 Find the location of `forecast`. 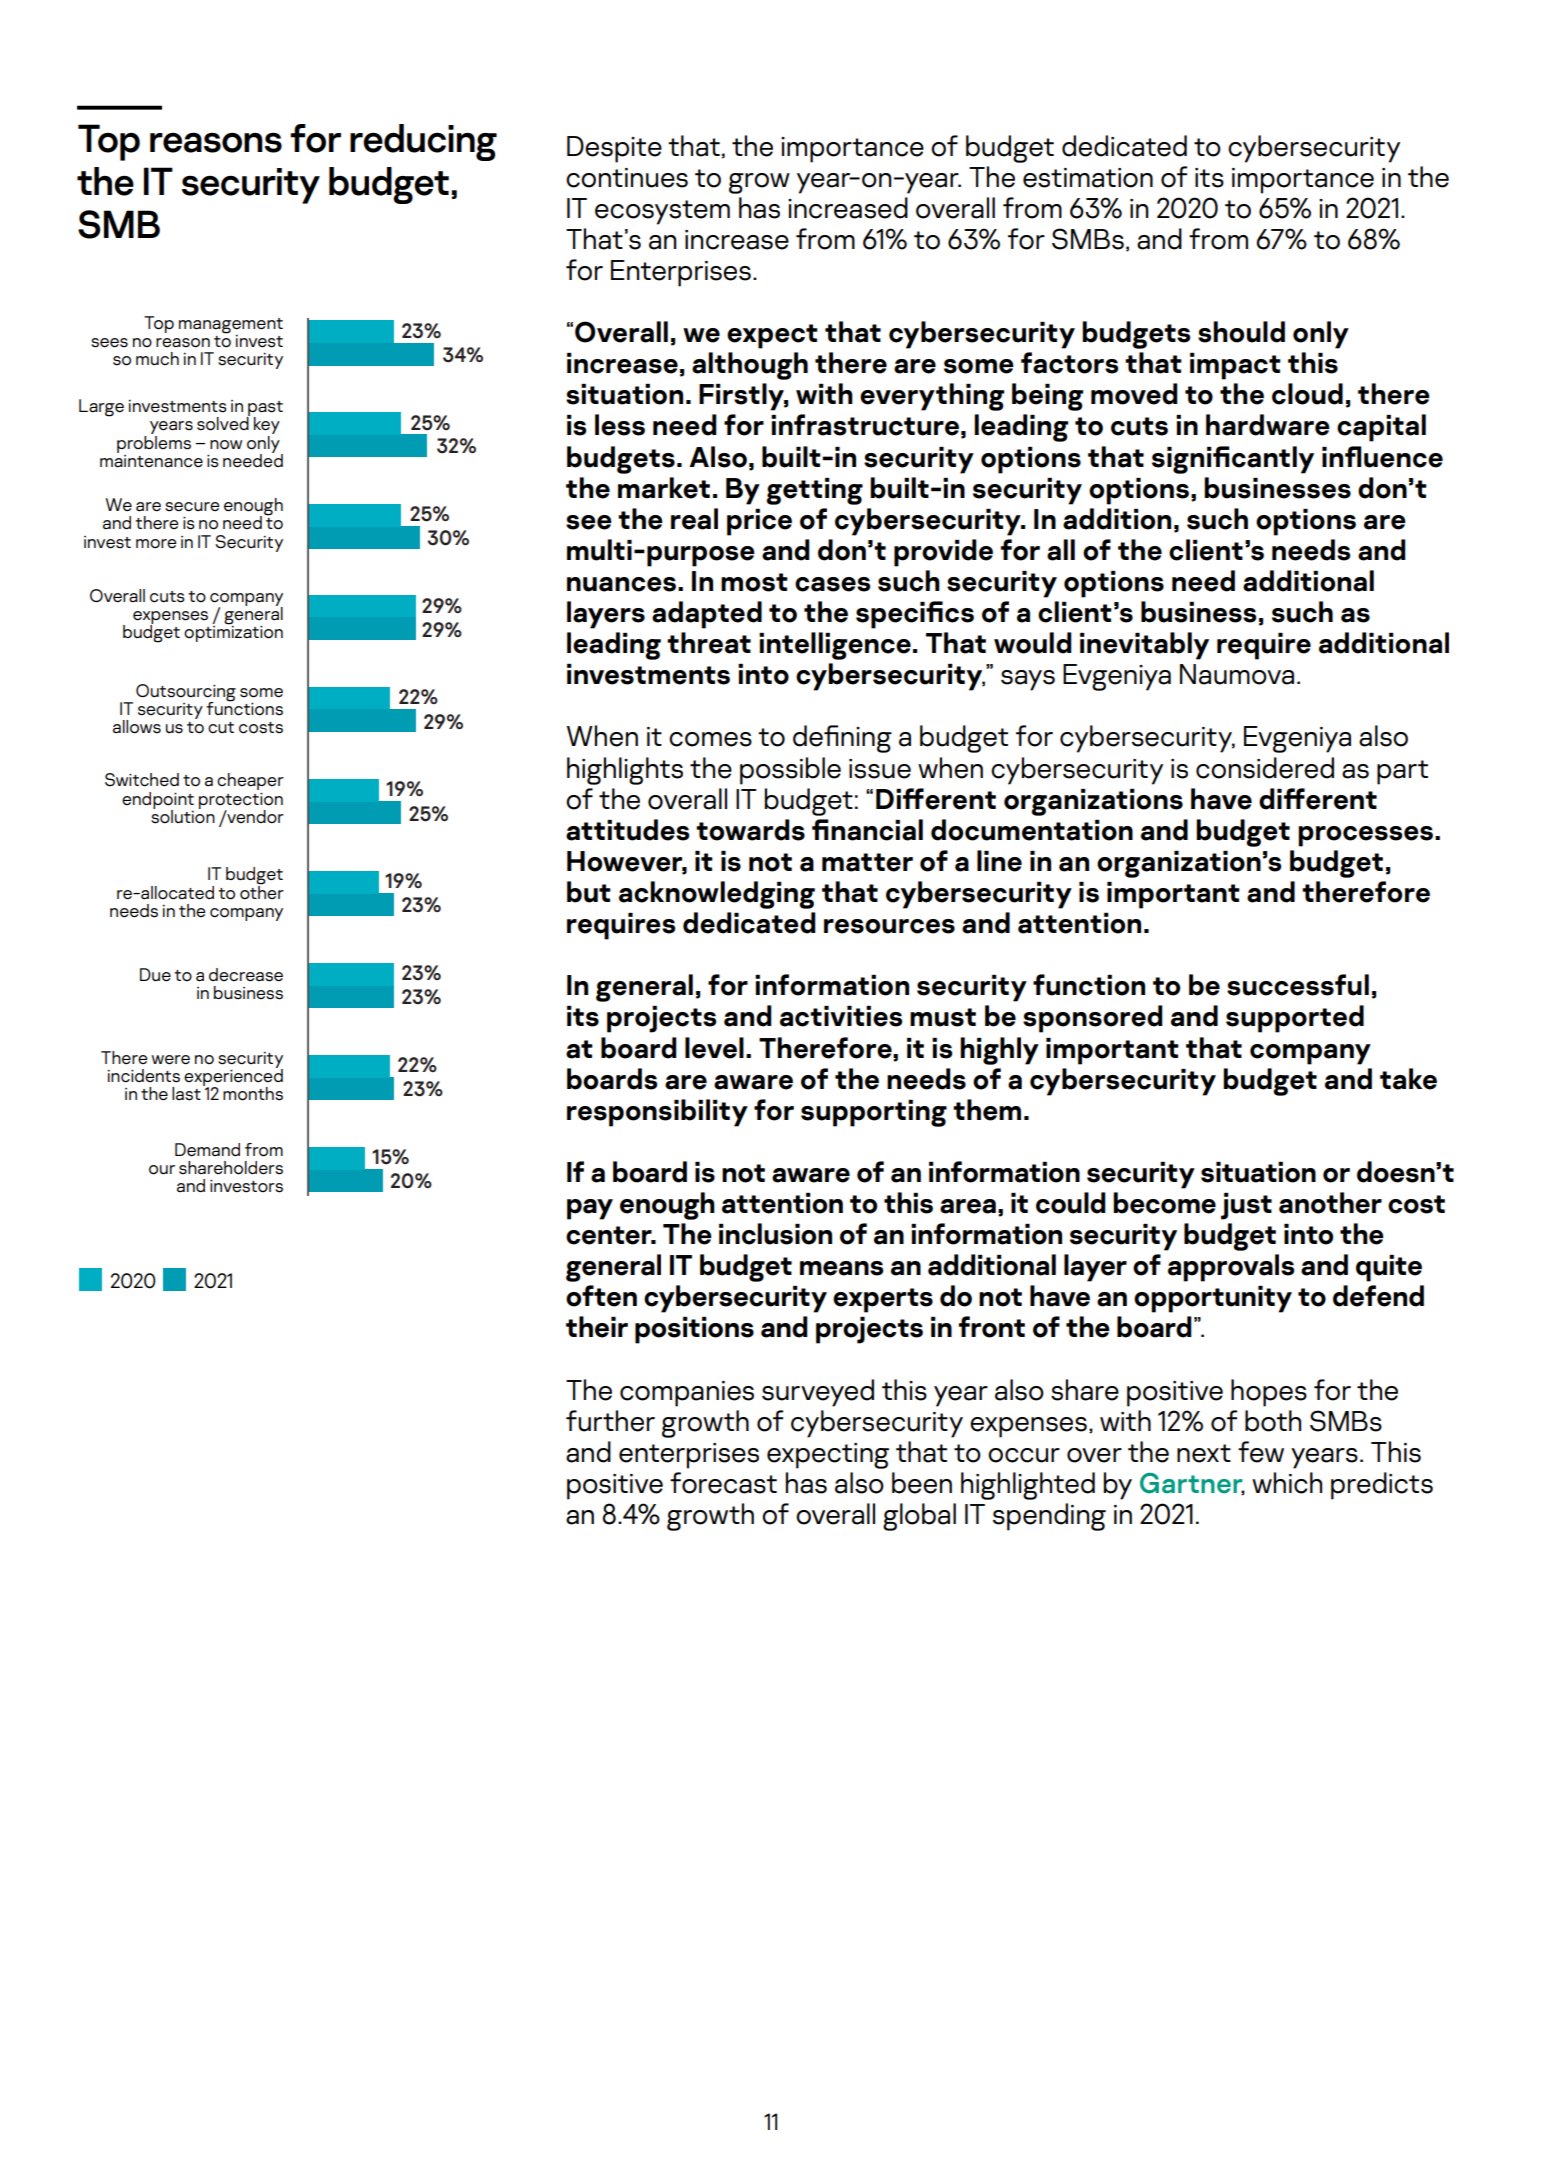

forecast is located at coordinates (723, 1483).
